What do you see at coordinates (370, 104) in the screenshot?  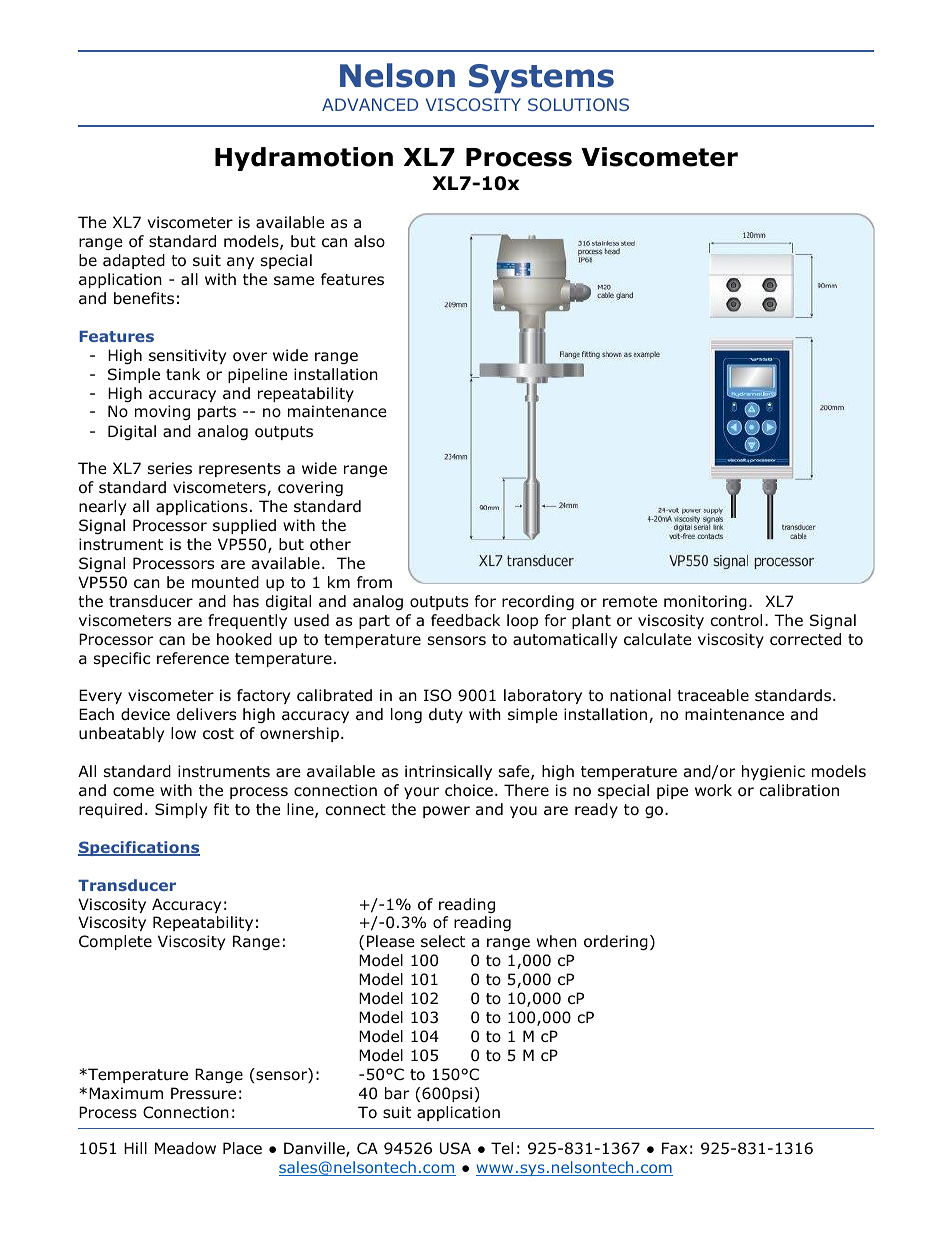 I see `ADVANCED` at bounding box center [370, 104].
